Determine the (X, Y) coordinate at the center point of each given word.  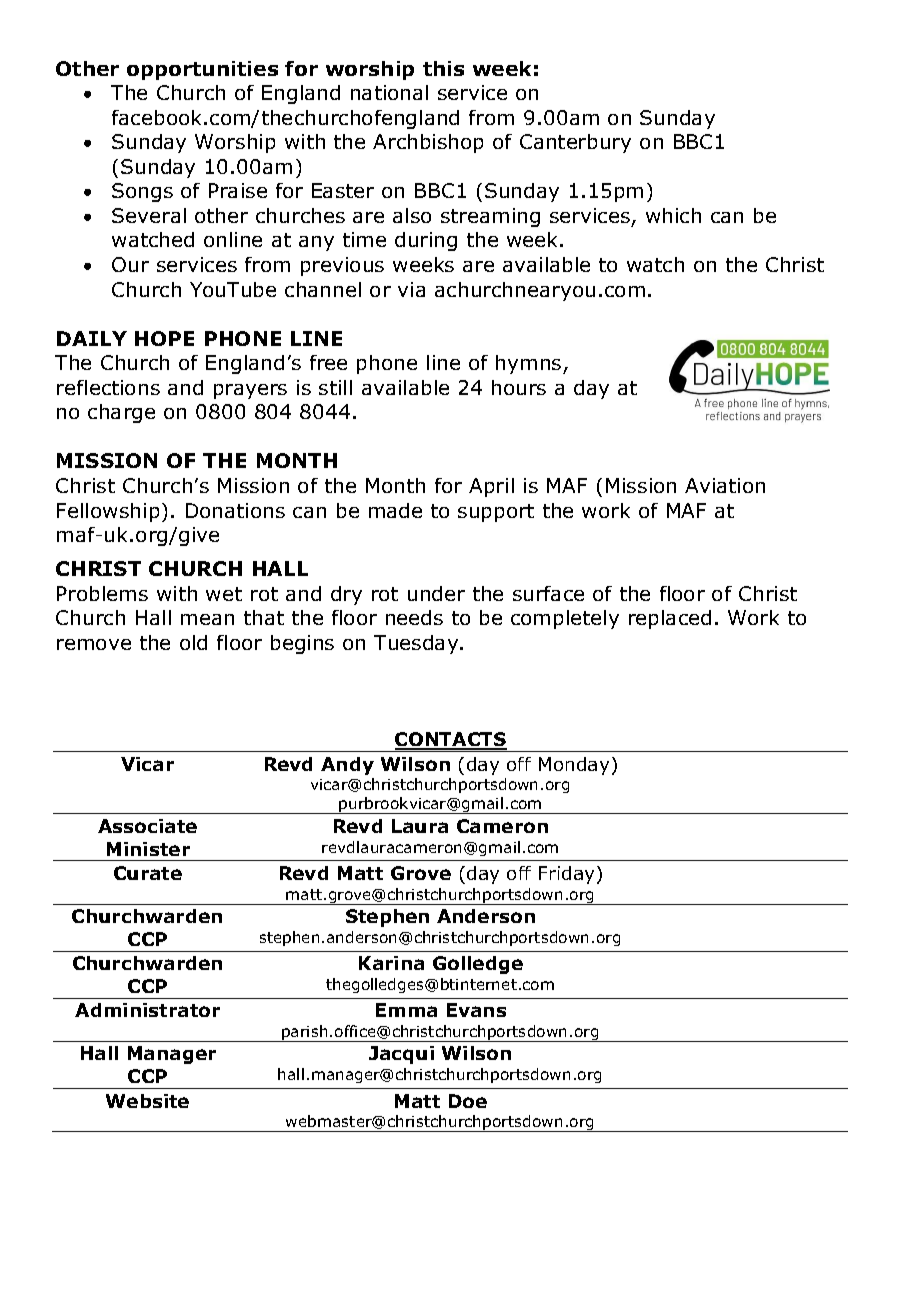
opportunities (202, 70)
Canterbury (575, 143)
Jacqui (401, 1055)
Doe (468, 1101)
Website (147, 1101)
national (389, 92)
